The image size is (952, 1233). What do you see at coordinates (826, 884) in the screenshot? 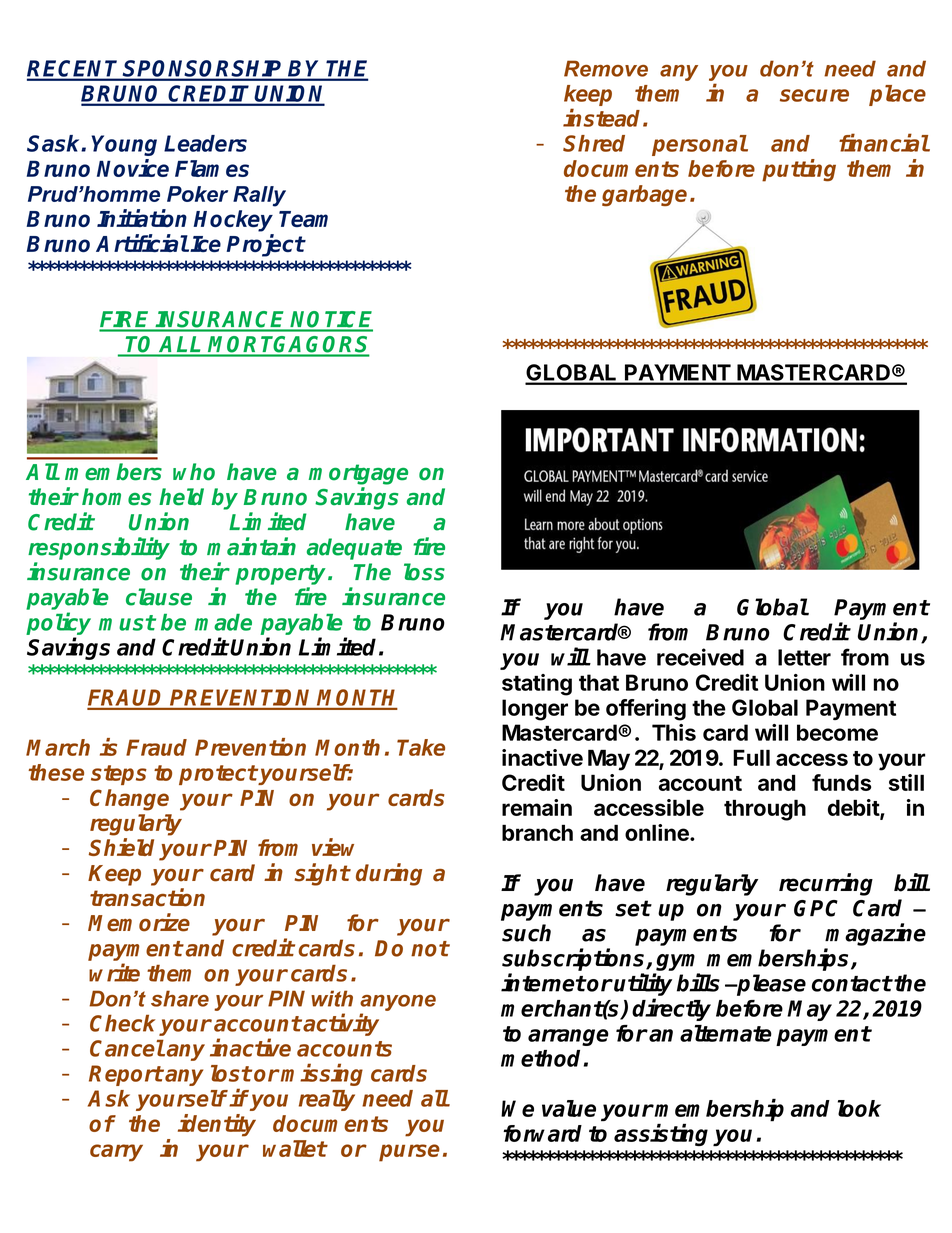
I see `recurring` at bounding box center [826, 884].
